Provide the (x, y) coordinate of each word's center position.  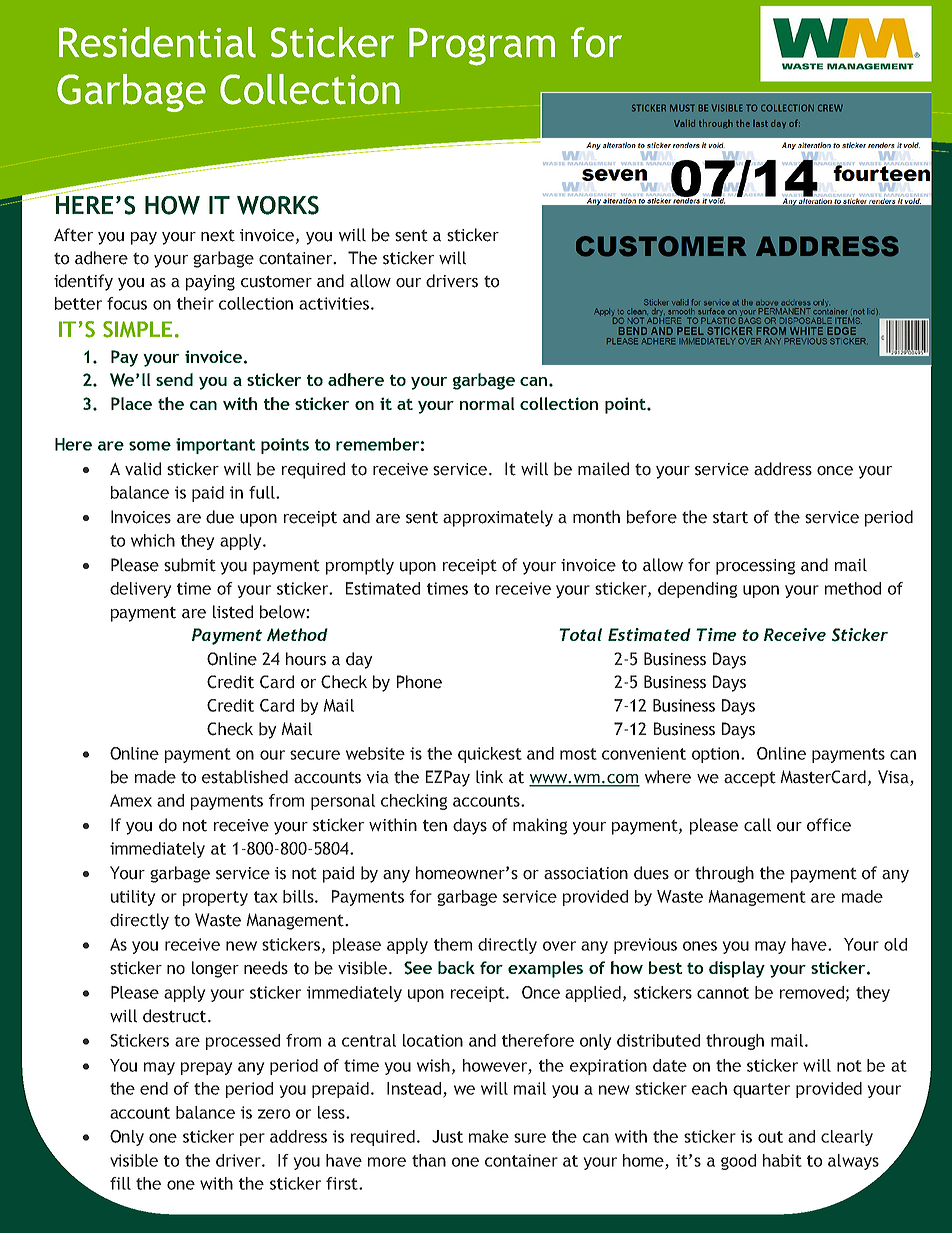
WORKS (278, 205)
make (489, 1136)
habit (782, 1160)
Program (482, 47)
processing (755, 567)
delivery (140, 590)
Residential (157, 42)
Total (581, 634)
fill (120, 1183)
